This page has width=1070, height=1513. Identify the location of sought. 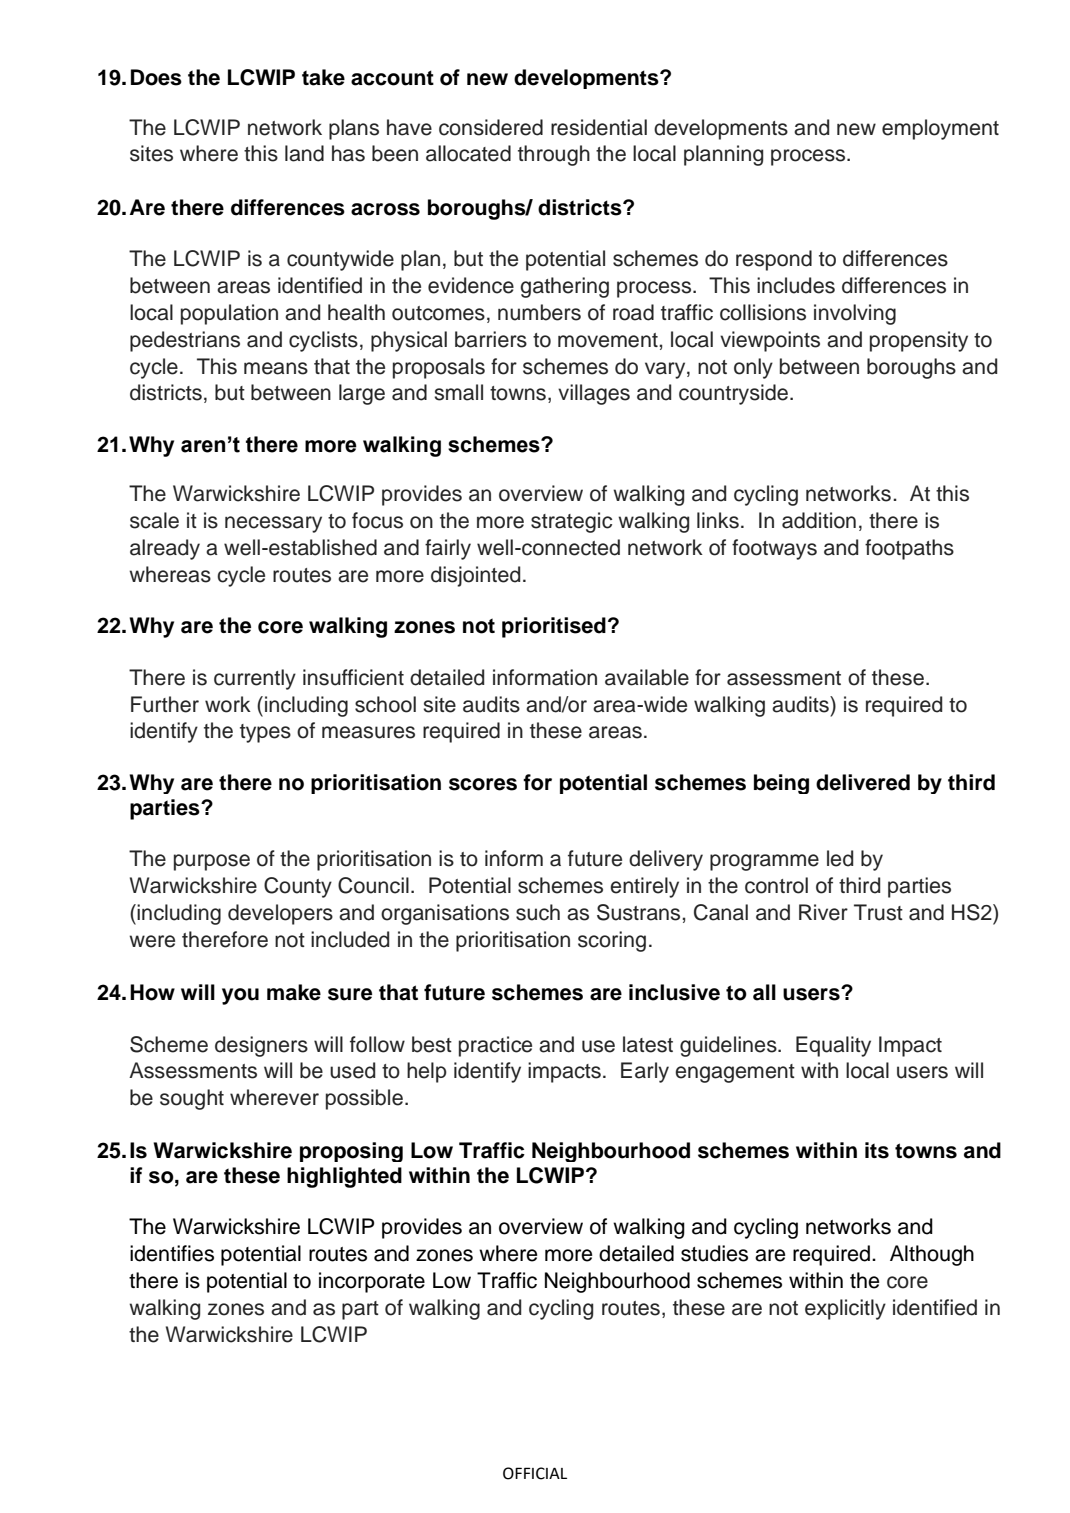
(192, 1099).
